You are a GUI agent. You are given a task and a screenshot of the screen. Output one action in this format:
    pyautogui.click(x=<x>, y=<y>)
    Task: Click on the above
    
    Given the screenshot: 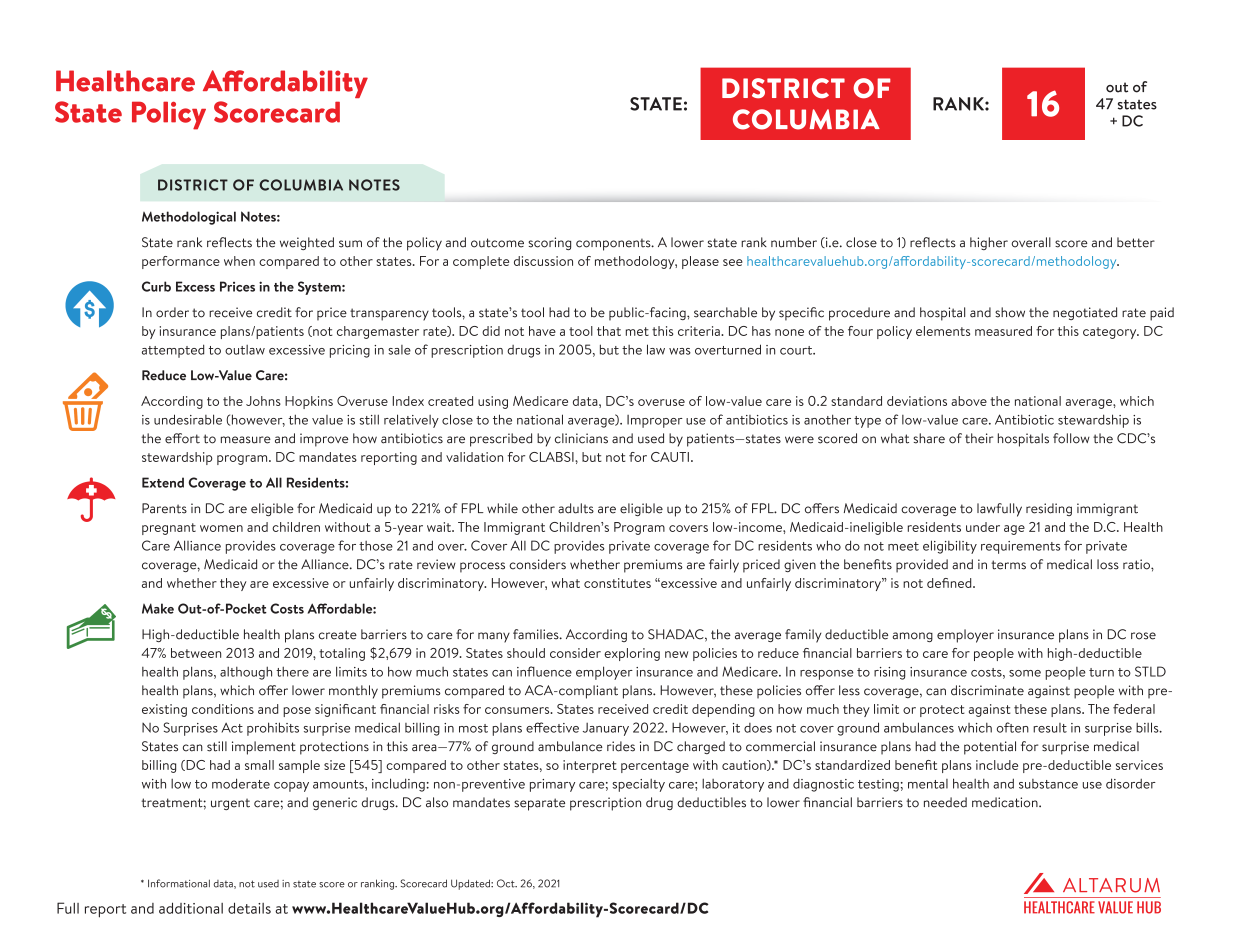 What is the action you would take?
    pyautogui.click(x=969, y=401)
